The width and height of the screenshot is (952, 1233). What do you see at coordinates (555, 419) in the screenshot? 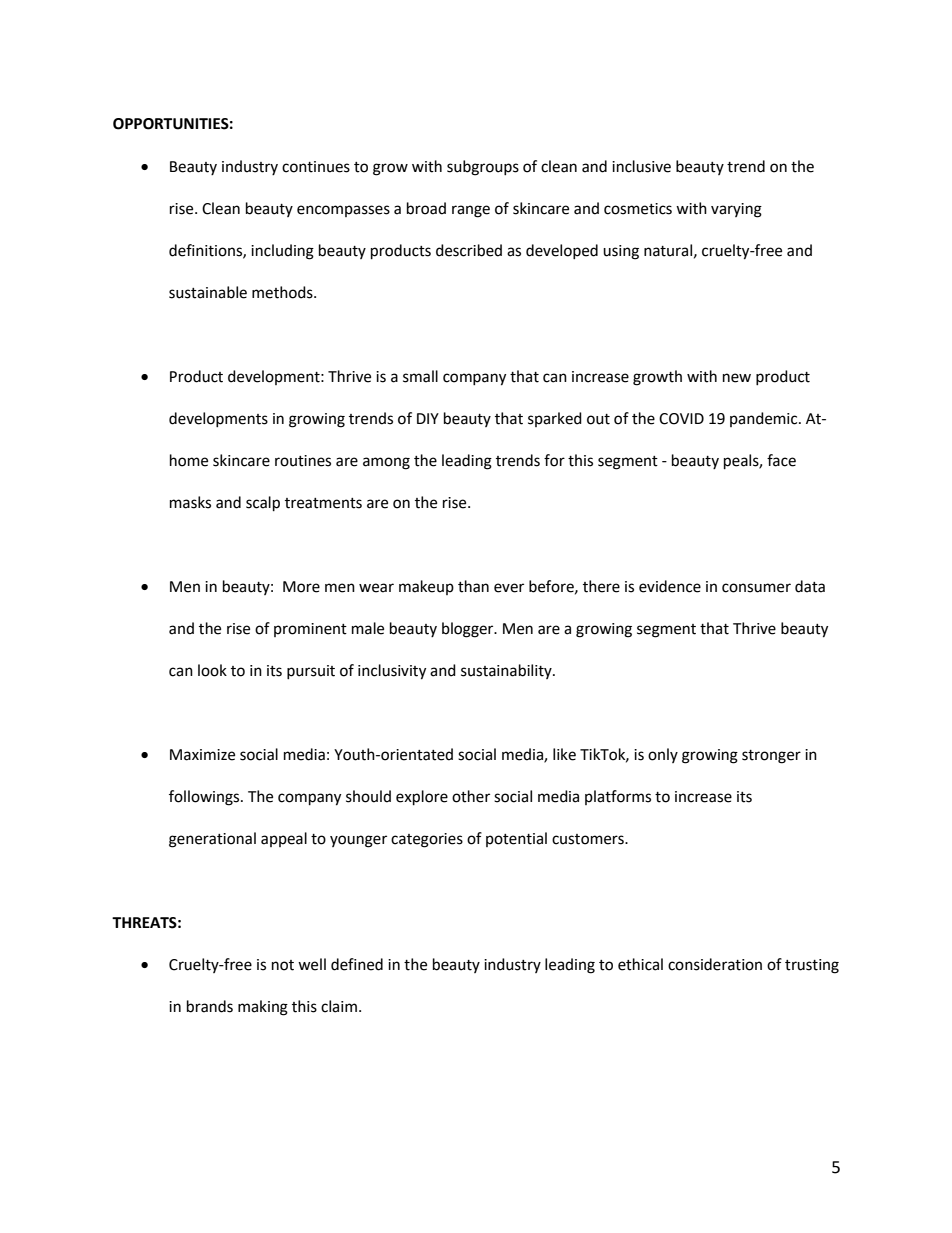
I see `sparked` at bounding box center [555, 419].
